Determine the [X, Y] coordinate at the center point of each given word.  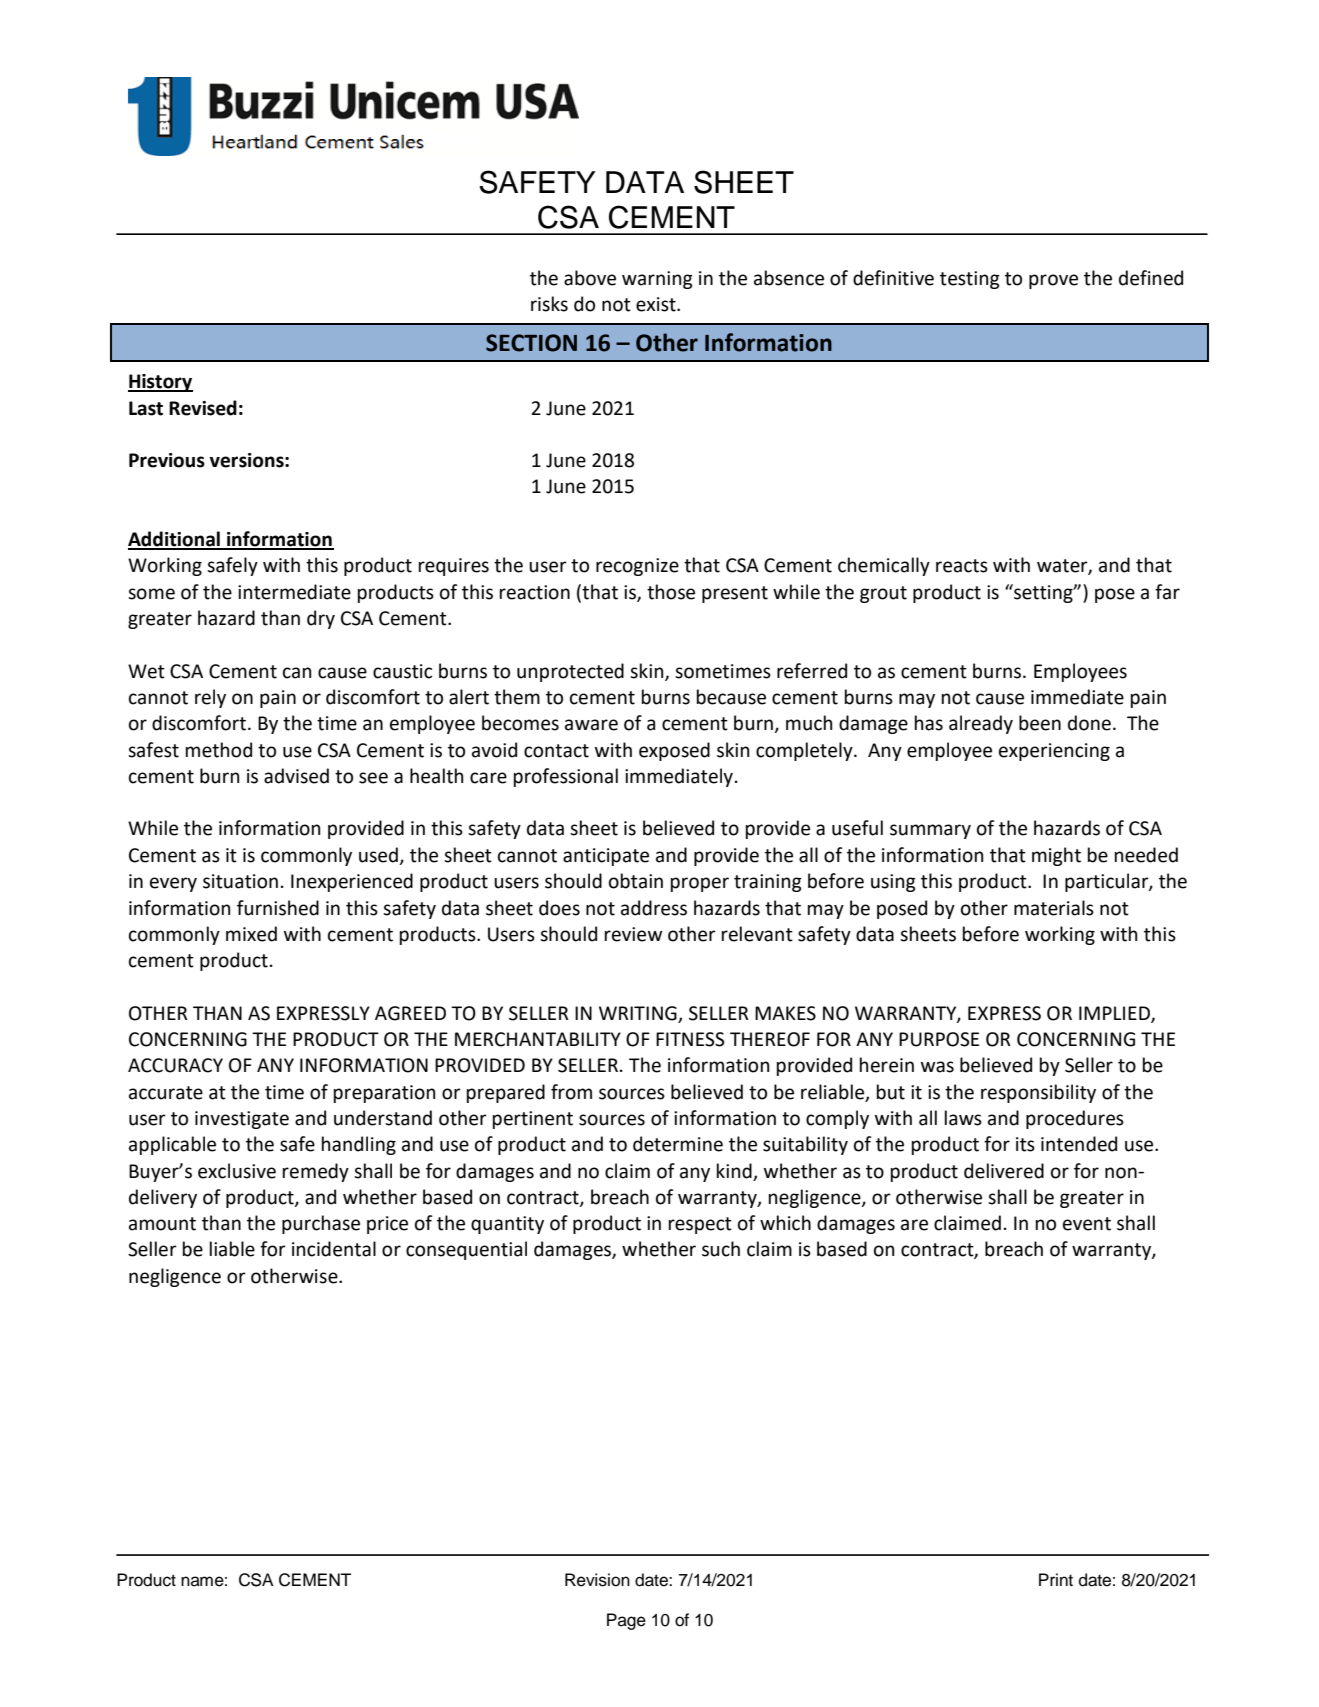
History [160, 383]
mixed [251, 934]
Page [626, 1621]
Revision [597, 1580]
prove [1053, 281]
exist [657, 304]
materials [1054, 908]
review [633, 934]
